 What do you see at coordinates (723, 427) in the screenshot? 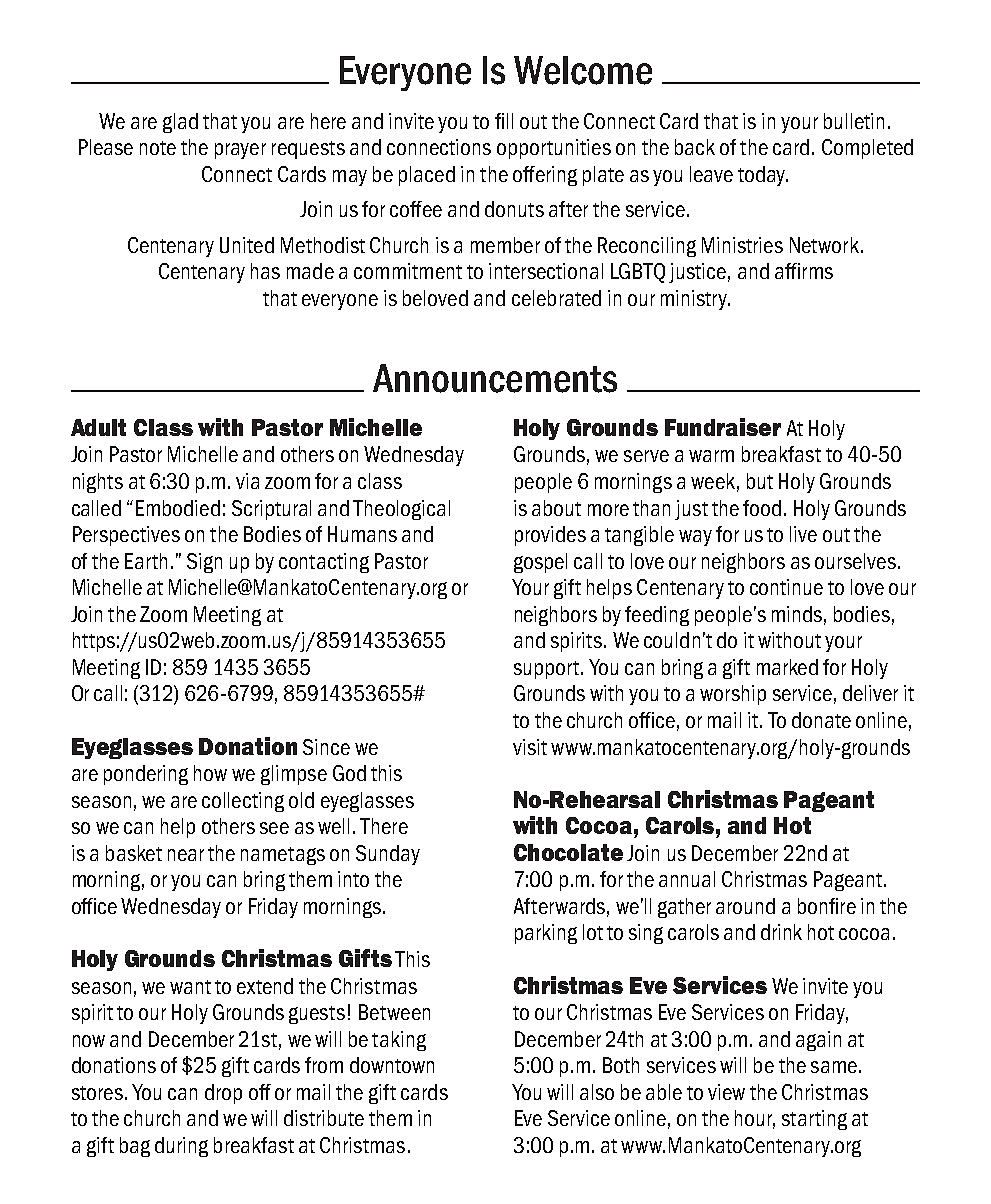
I see `Fundraiser` at bounding box center [723, 427].
